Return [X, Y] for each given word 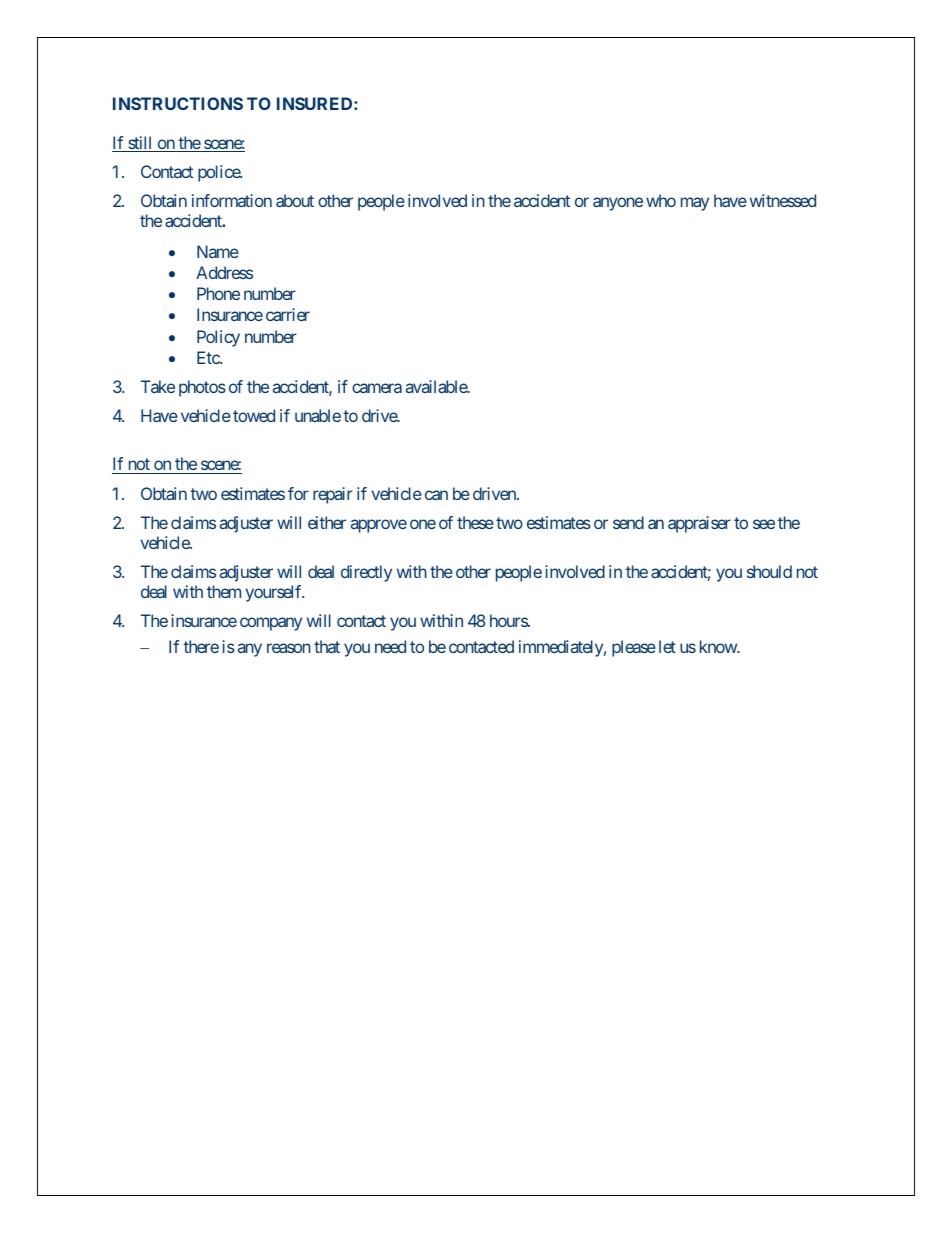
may [695, 204]
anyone [618, 204]
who [661, 200]
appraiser [699, 524]
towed [254, 415]
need [390, 646]
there [201, 646]
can [436, 495]
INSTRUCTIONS [178, 103]
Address [224, 272]
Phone [218, 293]
